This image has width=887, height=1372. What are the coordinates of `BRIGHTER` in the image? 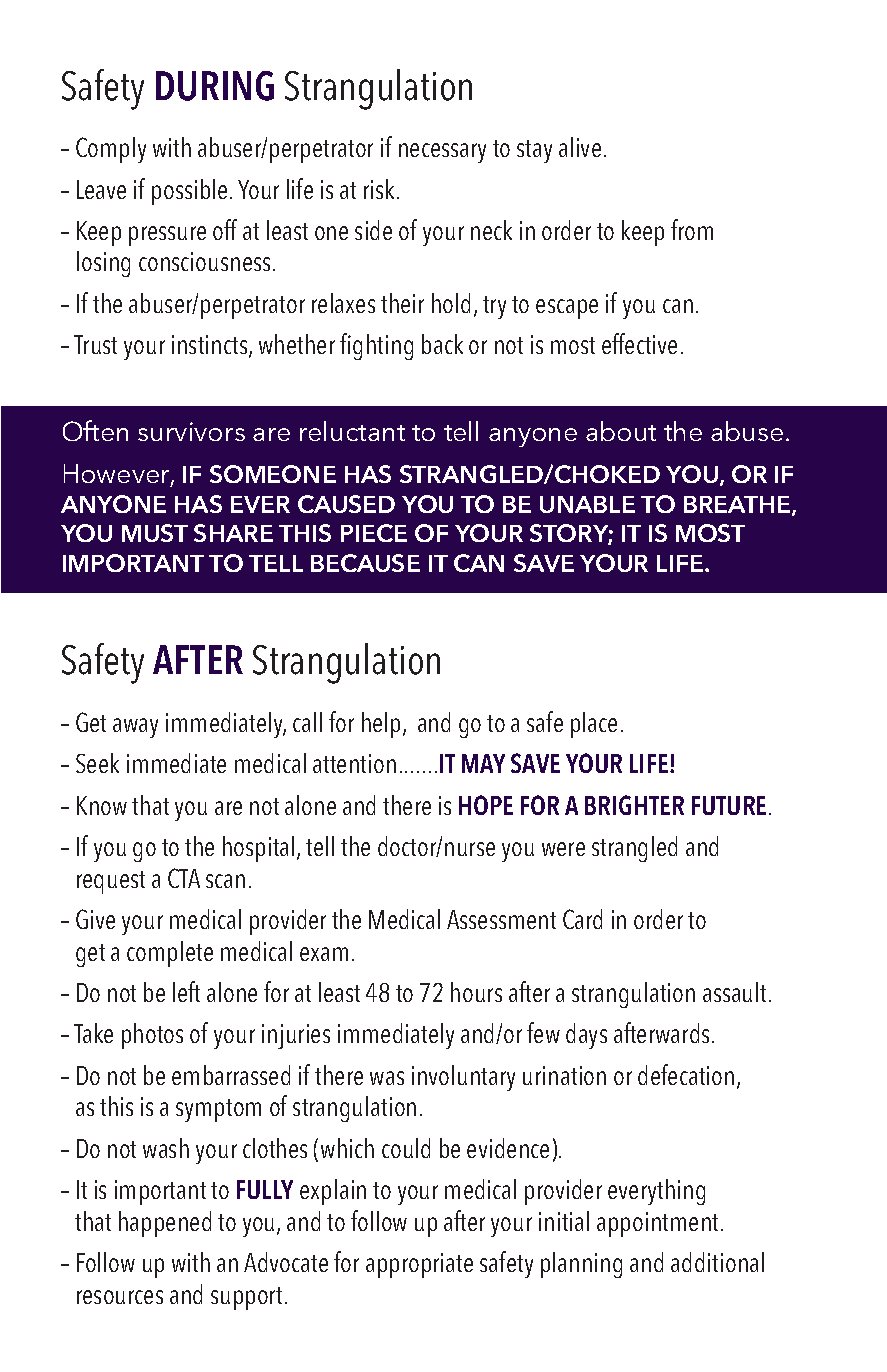 It's located at (634, 805).
